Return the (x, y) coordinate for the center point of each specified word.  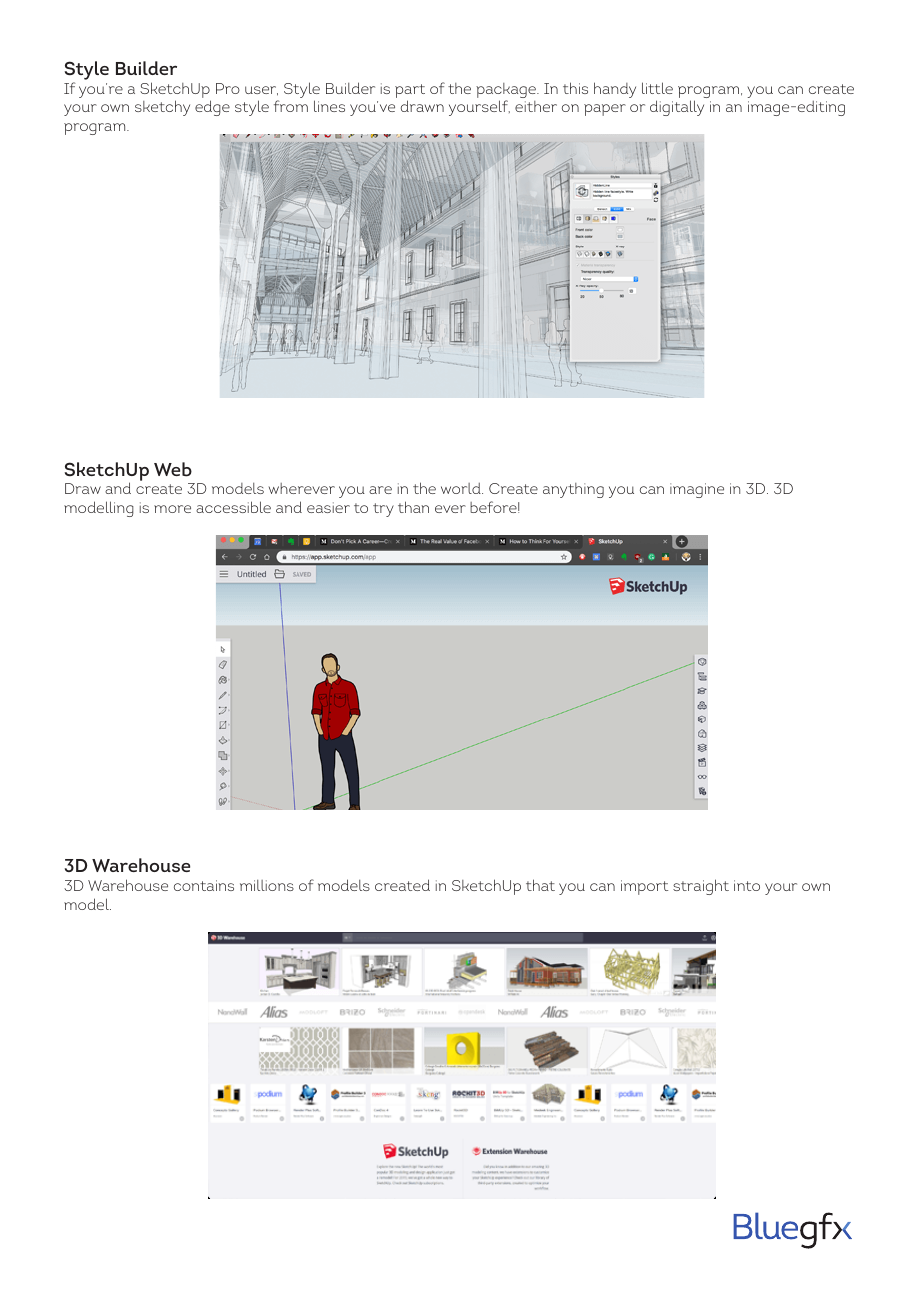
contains (204, 885)
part (410, 92)
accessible (233, 507)
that (540, 885)
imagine (697, 490)
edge (212, 108)
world (462, 488)
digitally (677, 108)
